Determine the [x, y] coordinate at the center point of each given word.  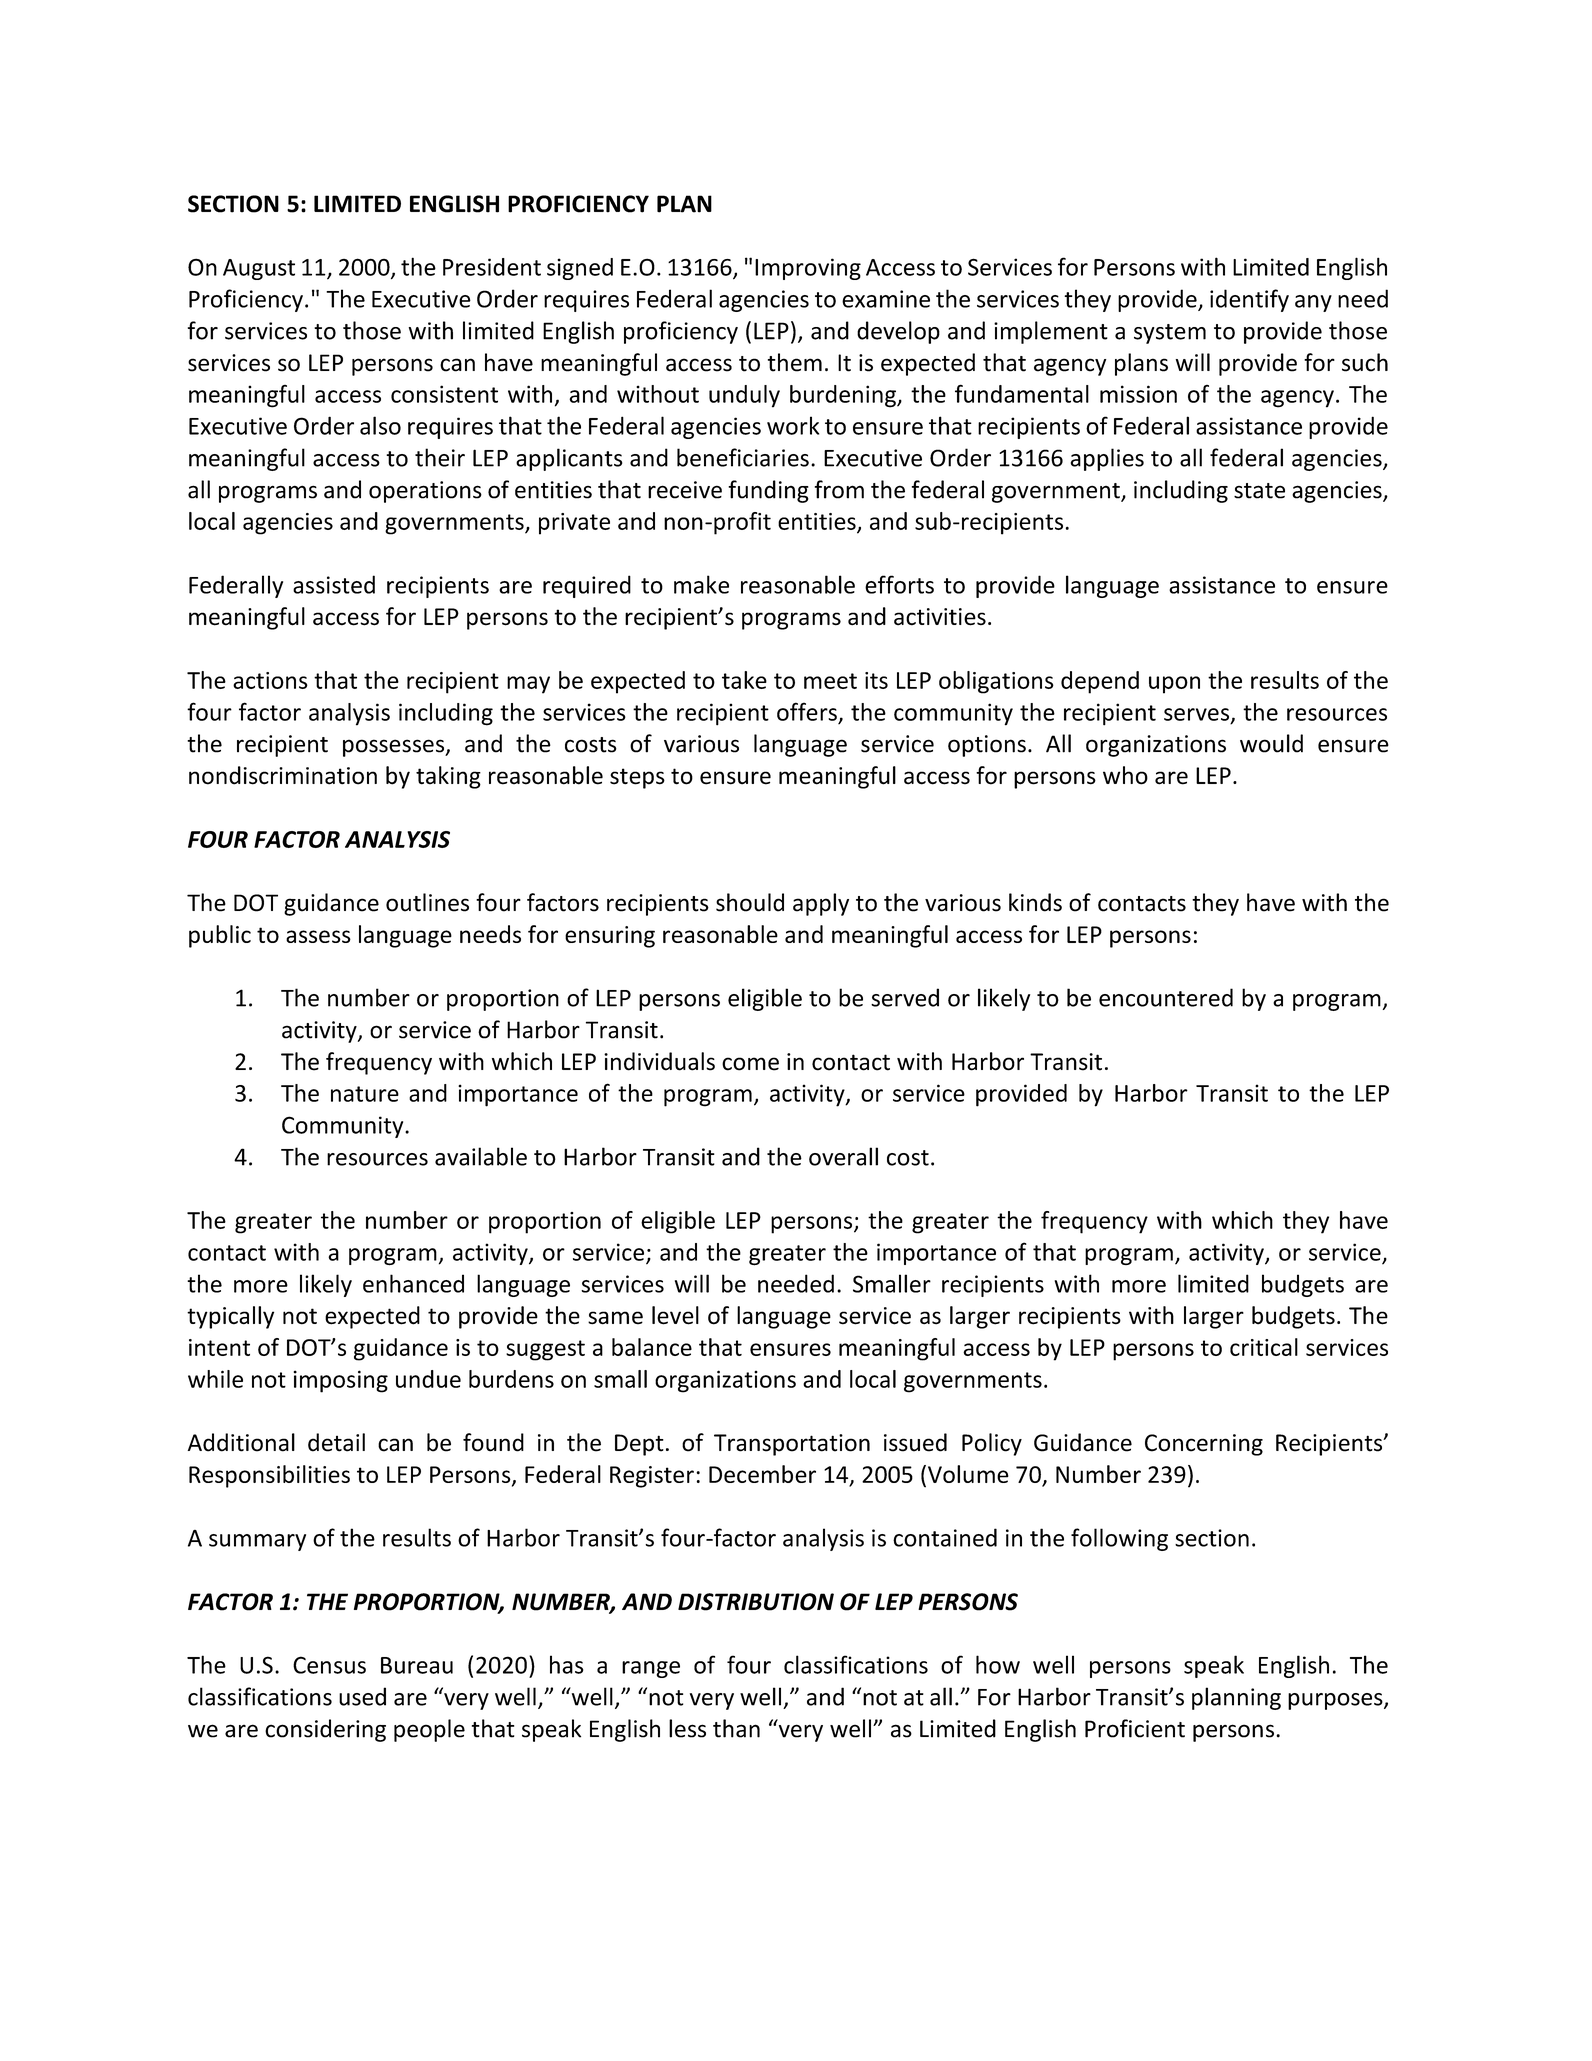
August [259, 269]
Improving [808, 269]
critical [1264, 1347]
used [362, 1696]
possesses [395, 748]
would [1271, 743]
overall [843, 1156]
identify [1249, 300]
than [736, 1728]
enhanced [413, 1283]
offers [807, 711]
